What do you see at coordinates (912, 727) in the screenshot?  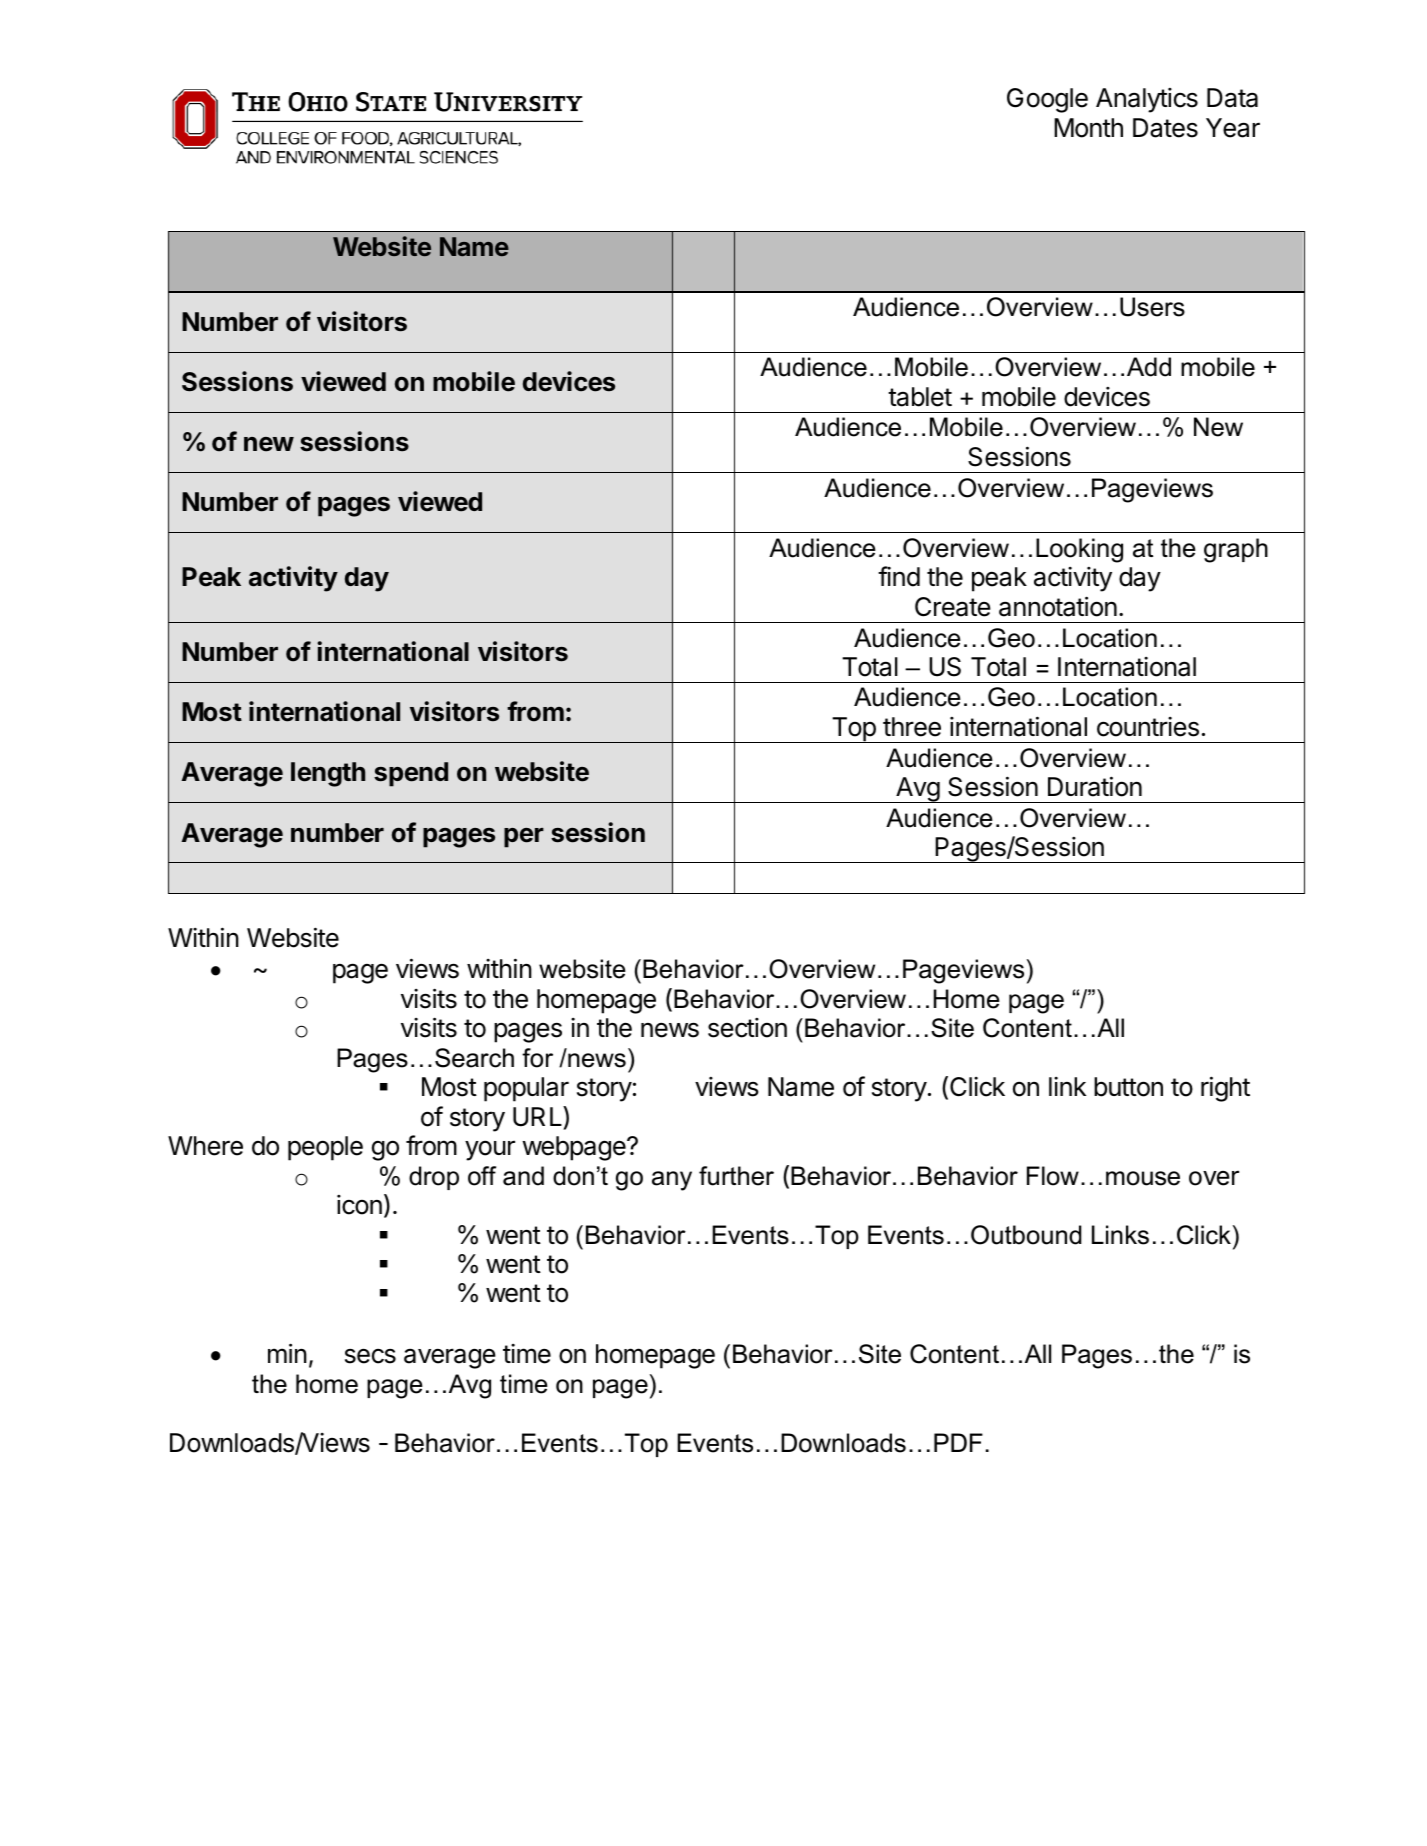 I see `three` at bounding box center [912, 727].
